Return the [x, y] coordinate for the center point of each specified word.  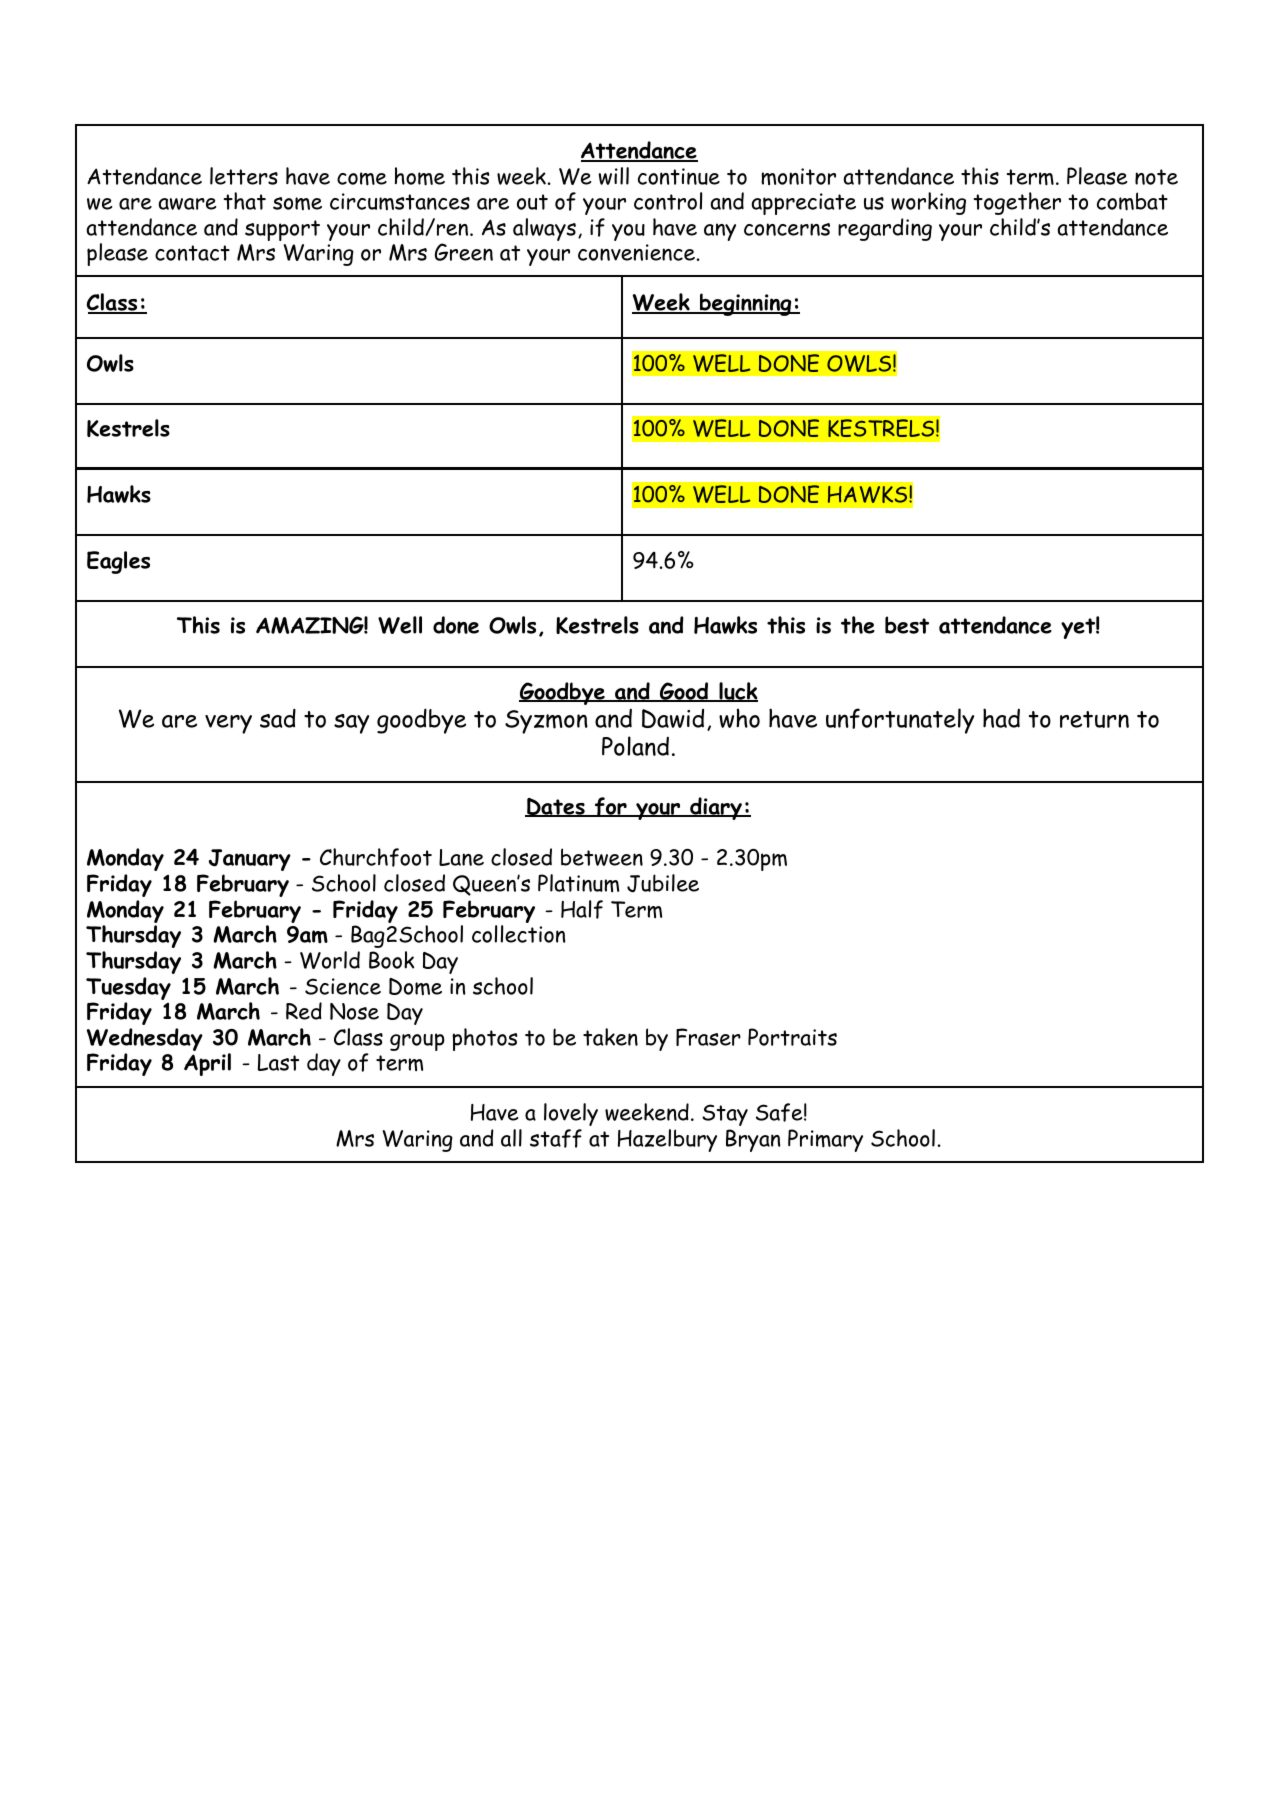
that [245, 201]
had [1001, 718]
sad [278, 718]
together [1017, 203]
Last [278, 1062]
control [668, 201]
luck [737, 692]
